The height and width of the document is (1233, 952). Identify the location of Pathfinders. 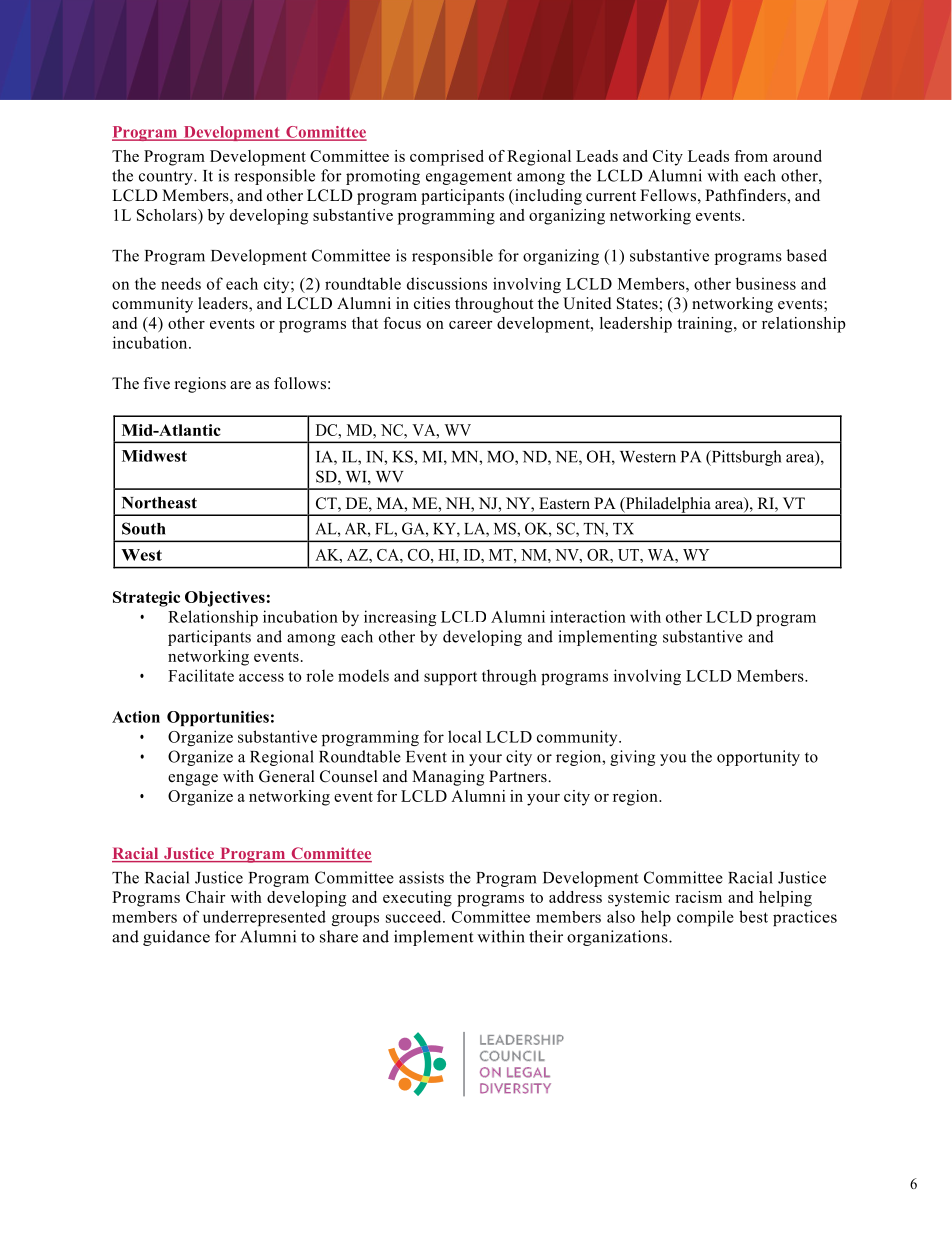
(746, 195).
